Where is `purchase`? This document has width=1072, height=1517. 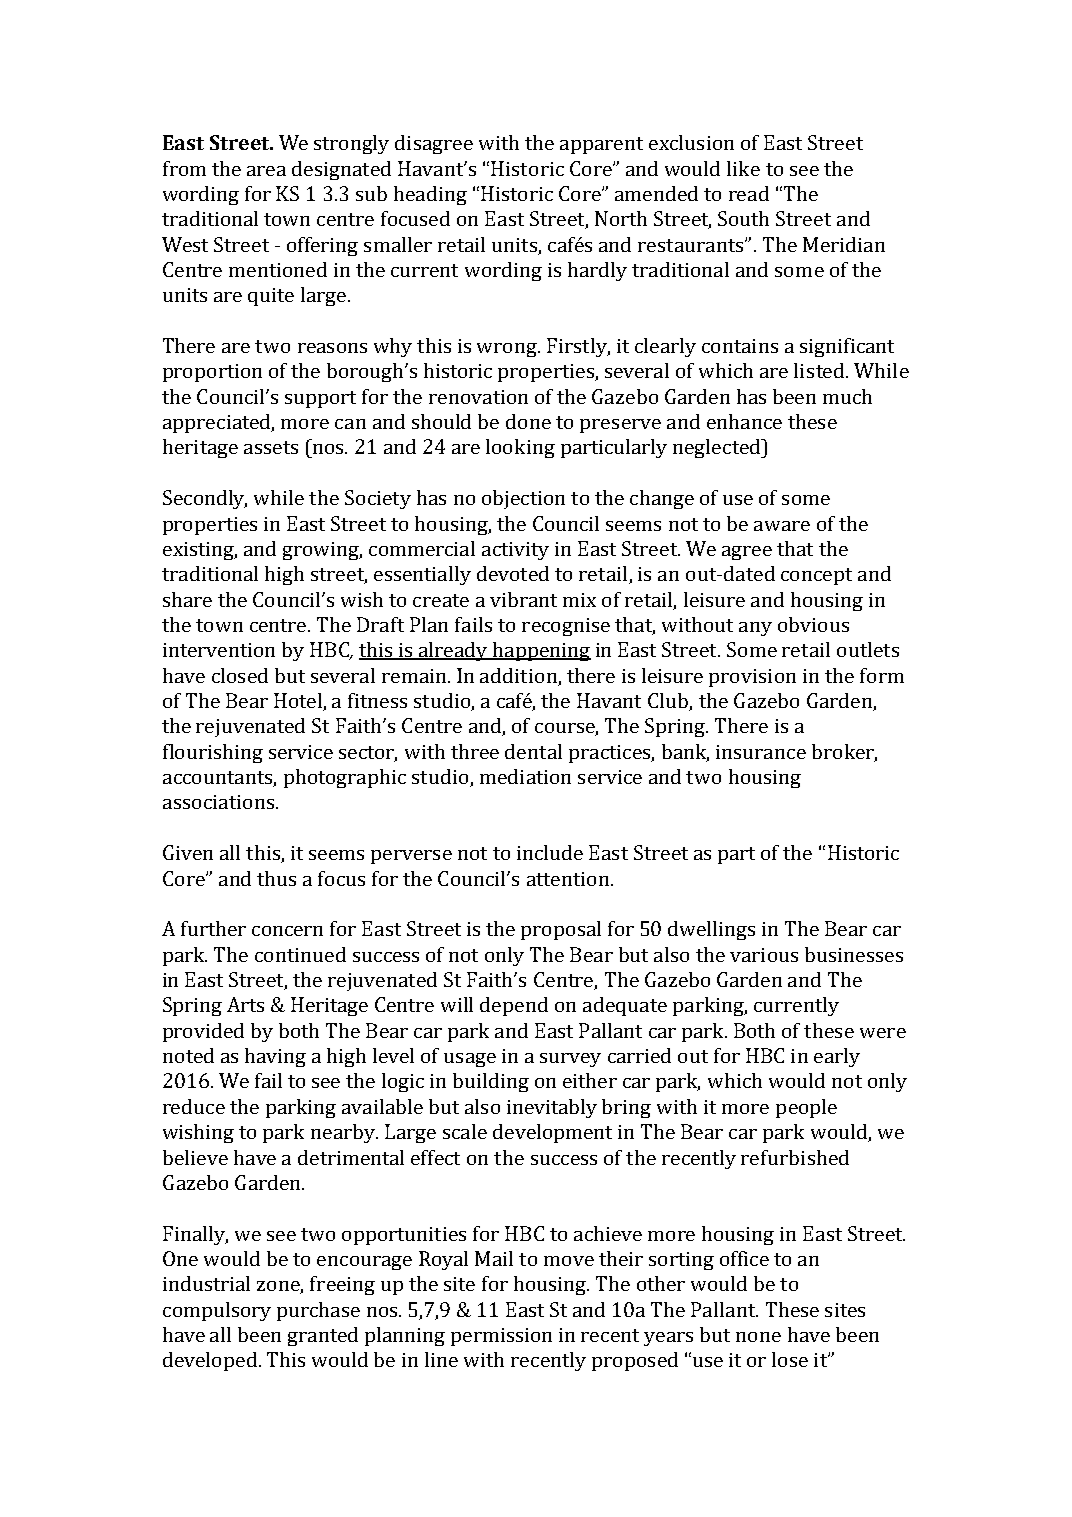
purchase is located at coordinates (318, 1311).
